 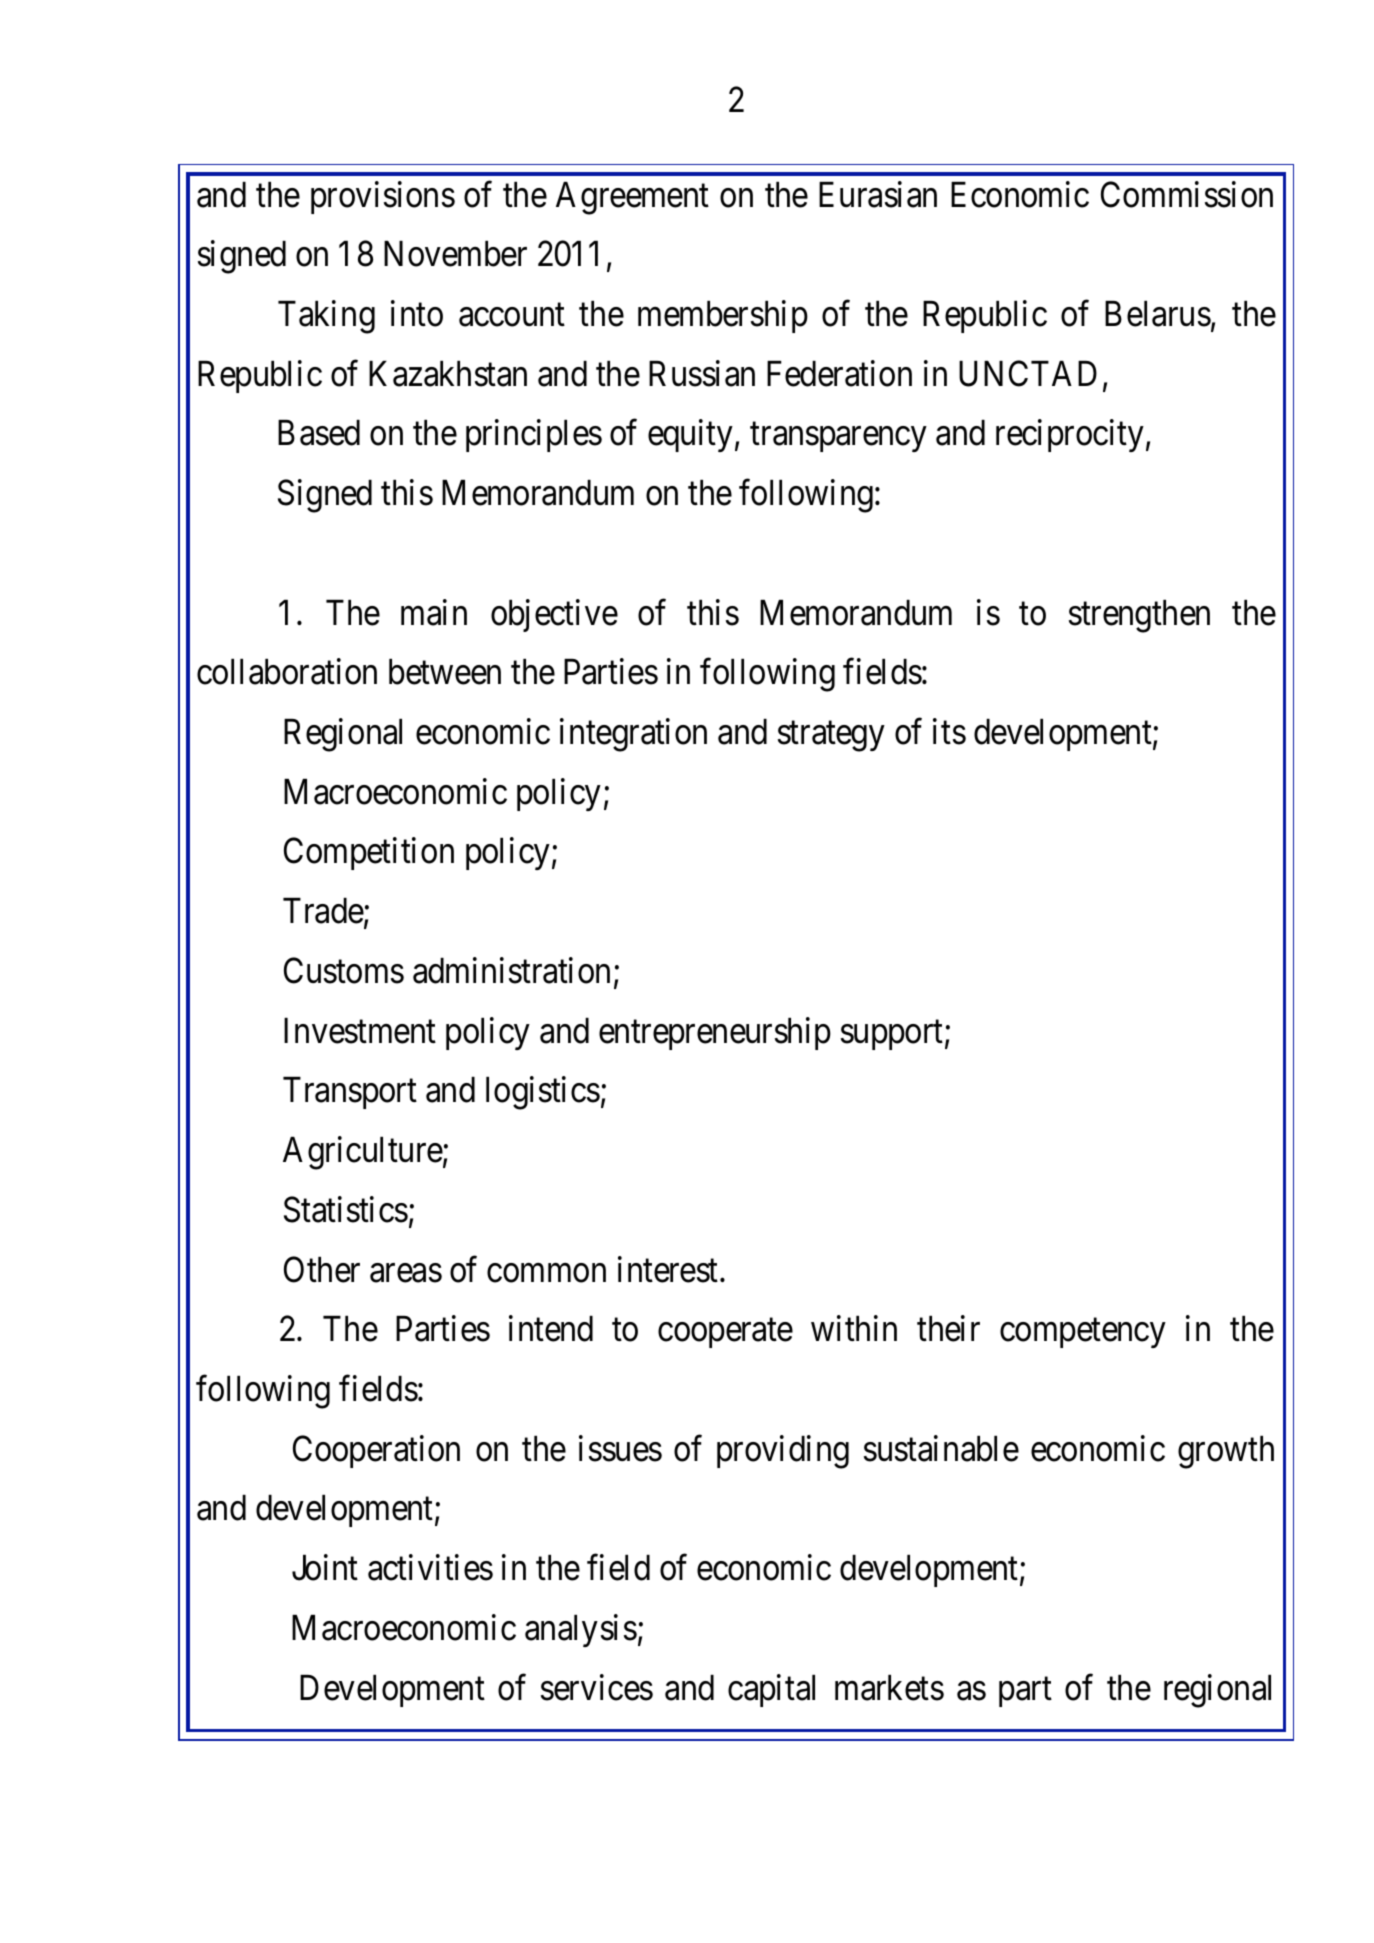 I want to click on strategy, so click(x=831, y=737).
